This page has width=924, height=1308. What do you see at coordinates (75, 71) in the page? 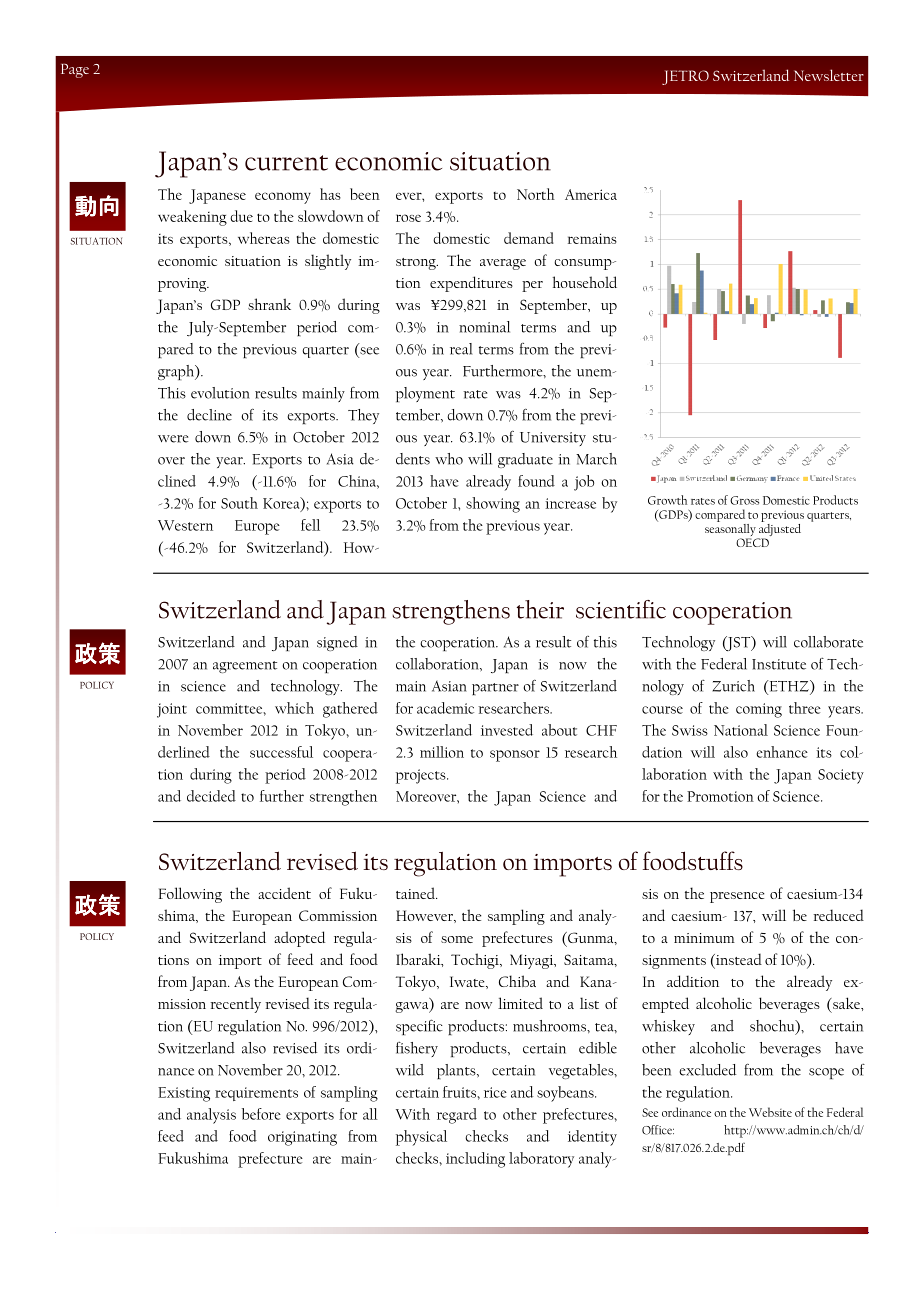
I see `Page` at bounding box center [75, 71].
